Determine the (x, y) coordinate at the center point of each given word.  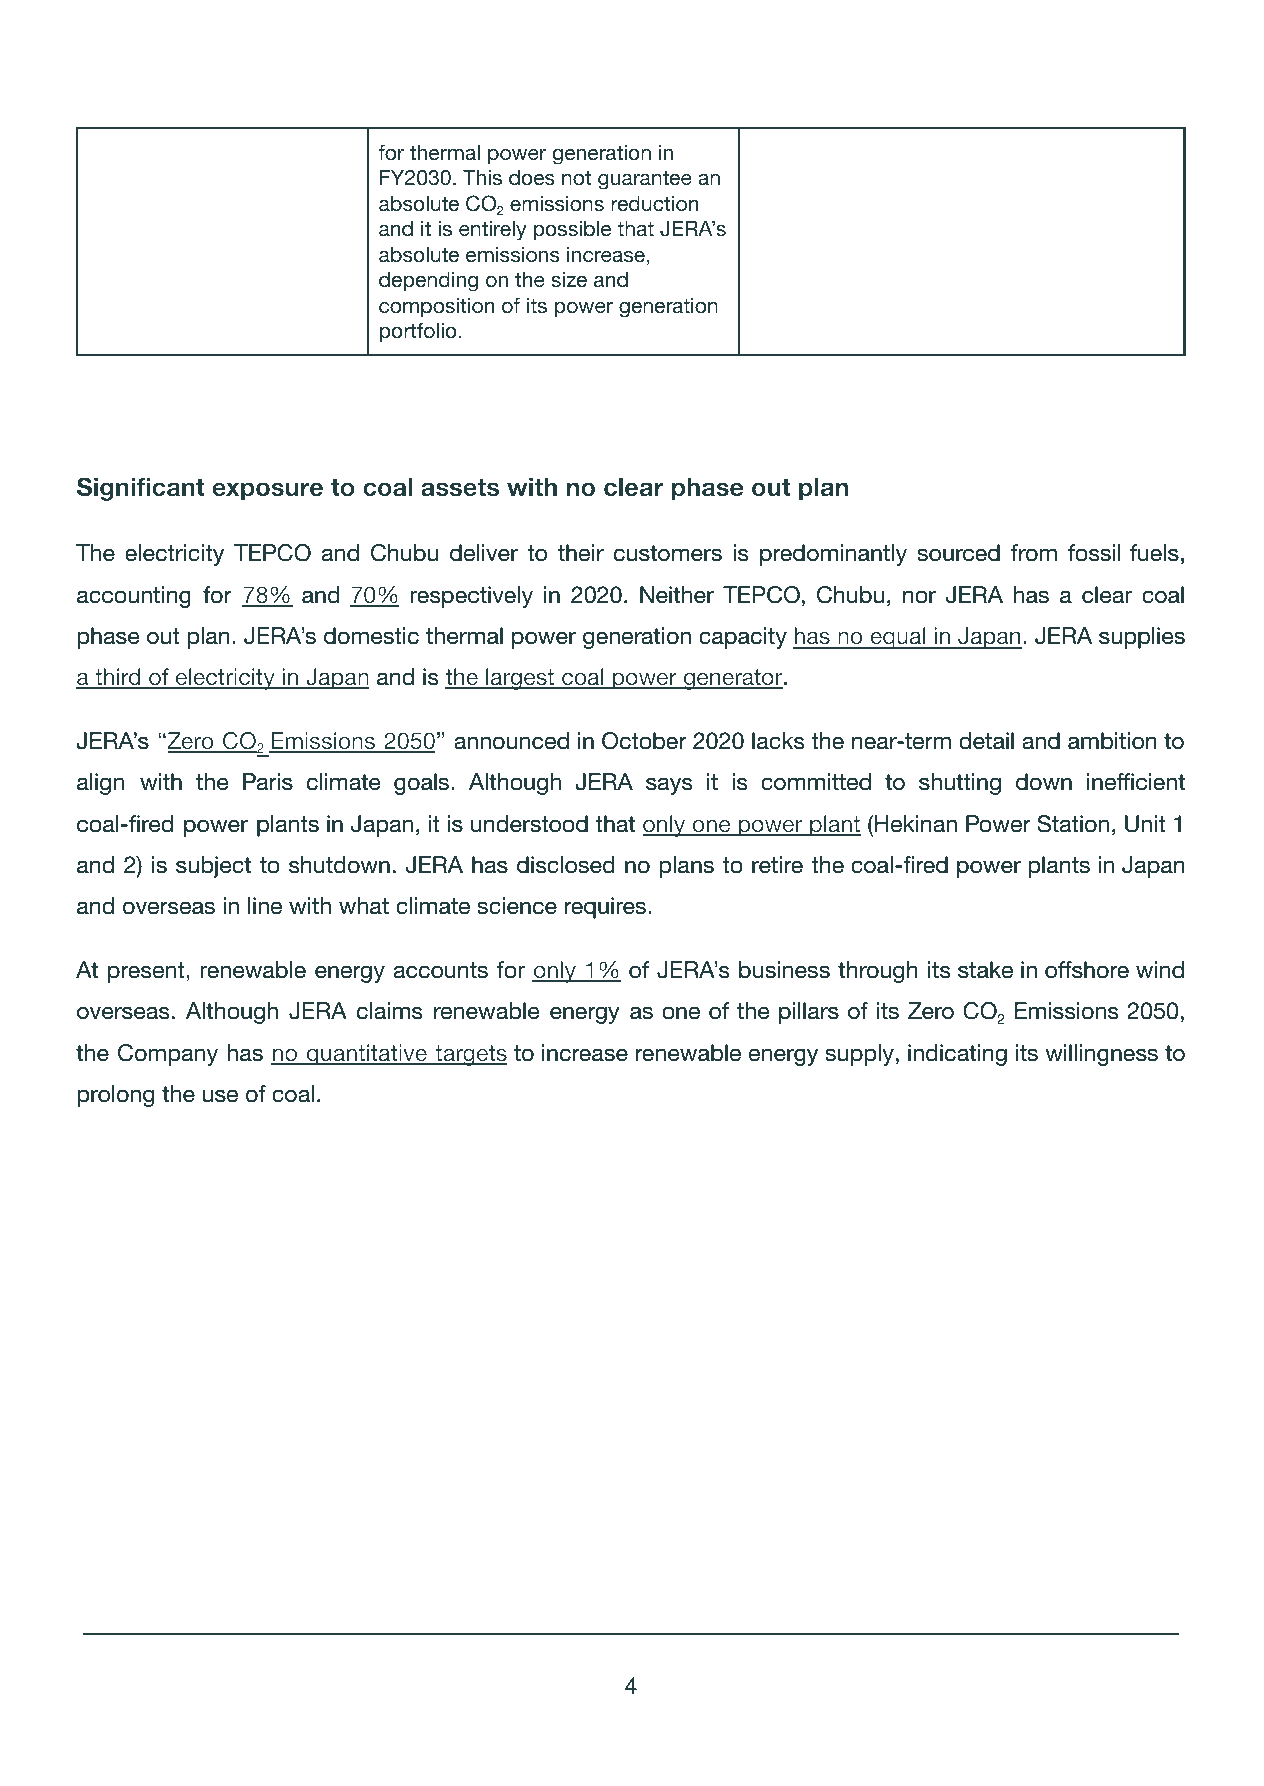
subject (213, 867)
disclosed (566, 865)
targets (470, 1055)
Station (1073, 824)
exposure (267, 491)
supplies (1142, 638)
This (482, 177)
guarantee (645, 180)
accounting (134, 597)
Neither (677, 595)
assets (460, 488)
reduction (654, 204)
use (220, 1096)
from (1034, 553)
